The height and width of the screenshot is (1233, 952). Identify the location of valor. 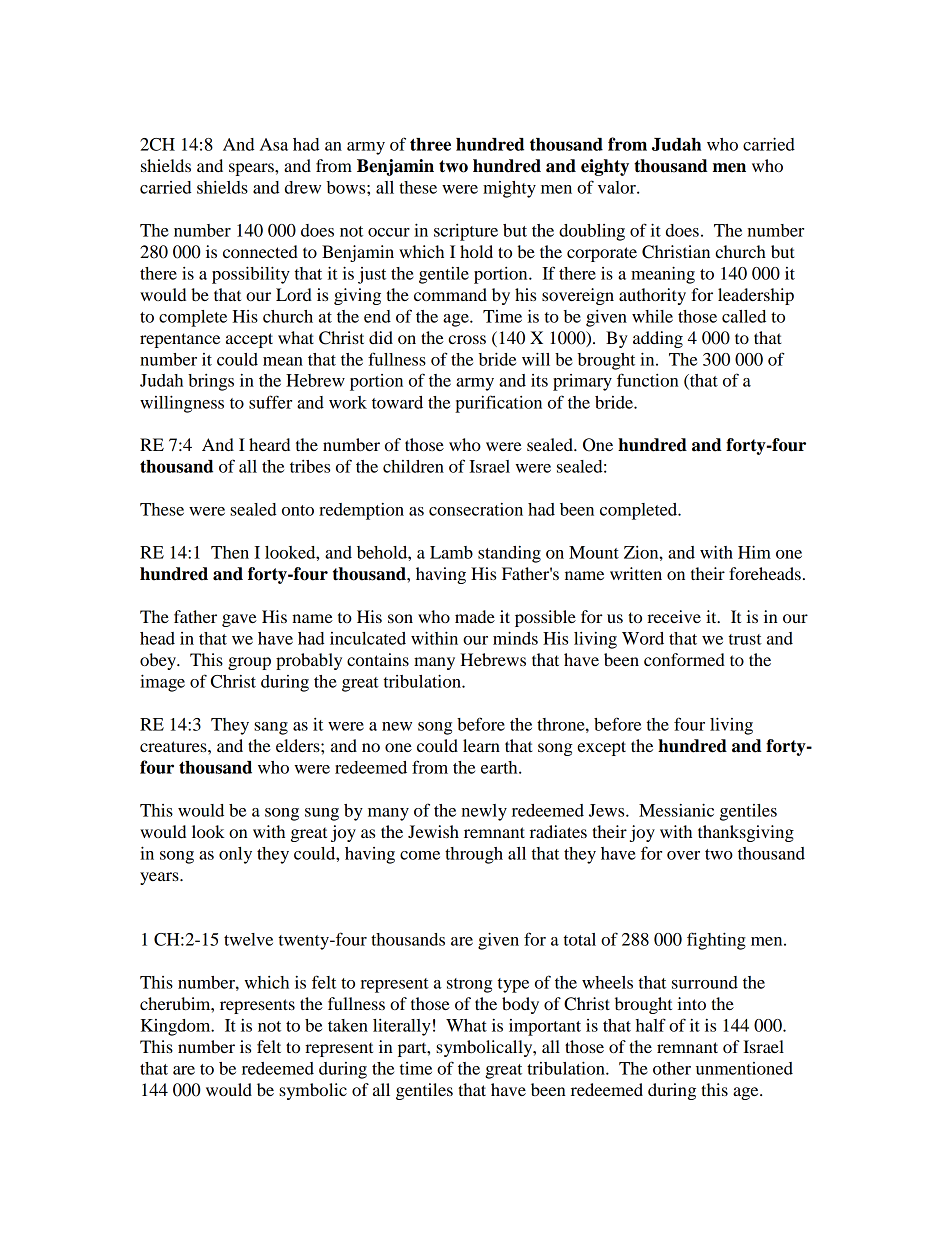
(618, 187).
